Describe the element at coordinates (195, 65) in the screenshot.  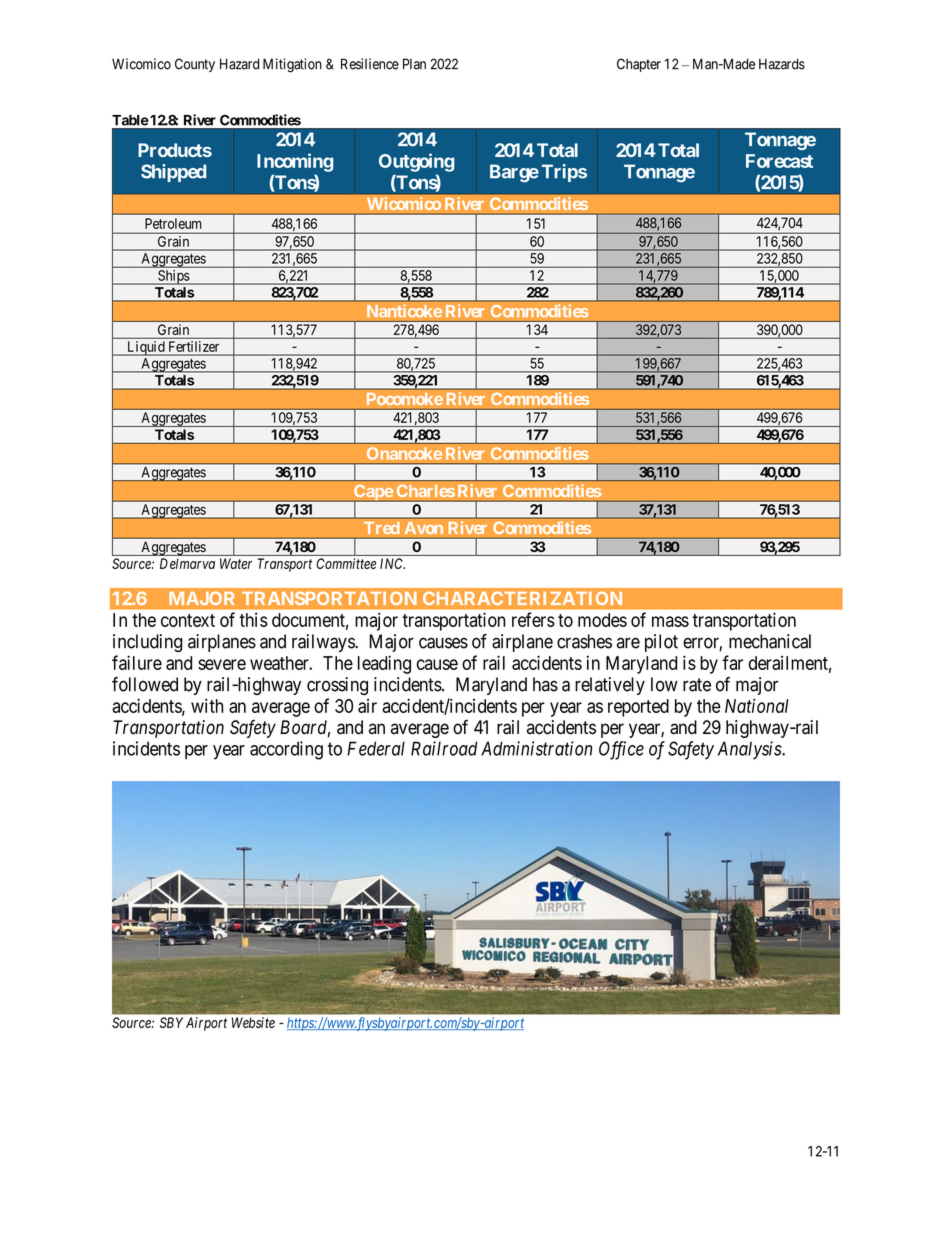
I see `County` at that location.
